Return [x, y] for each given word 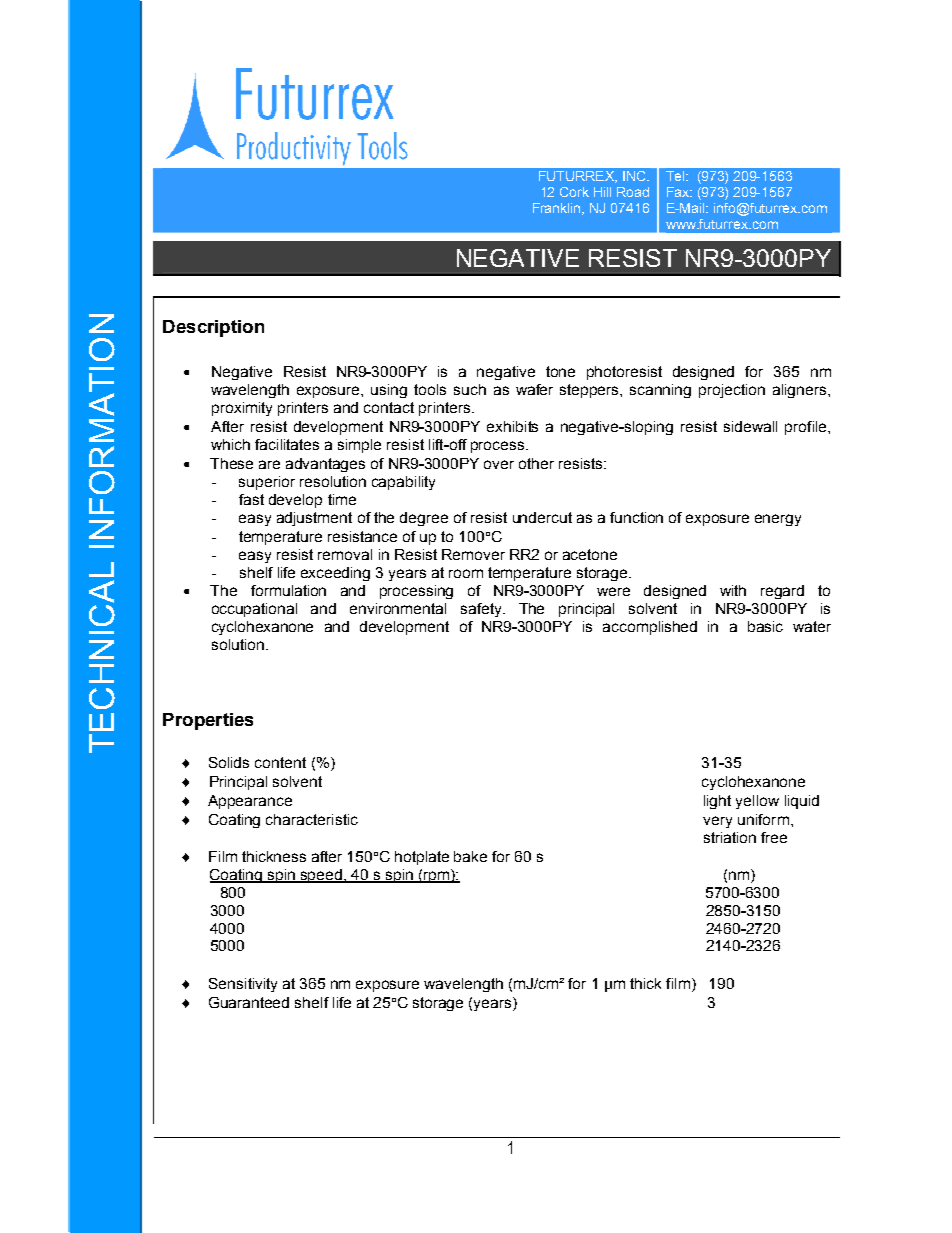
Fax [679, 192]
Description [213, 328]
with [733, 590]
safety [482, 610]
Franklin [558, 209]
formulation [288, 590]
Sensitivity [243, 985]
